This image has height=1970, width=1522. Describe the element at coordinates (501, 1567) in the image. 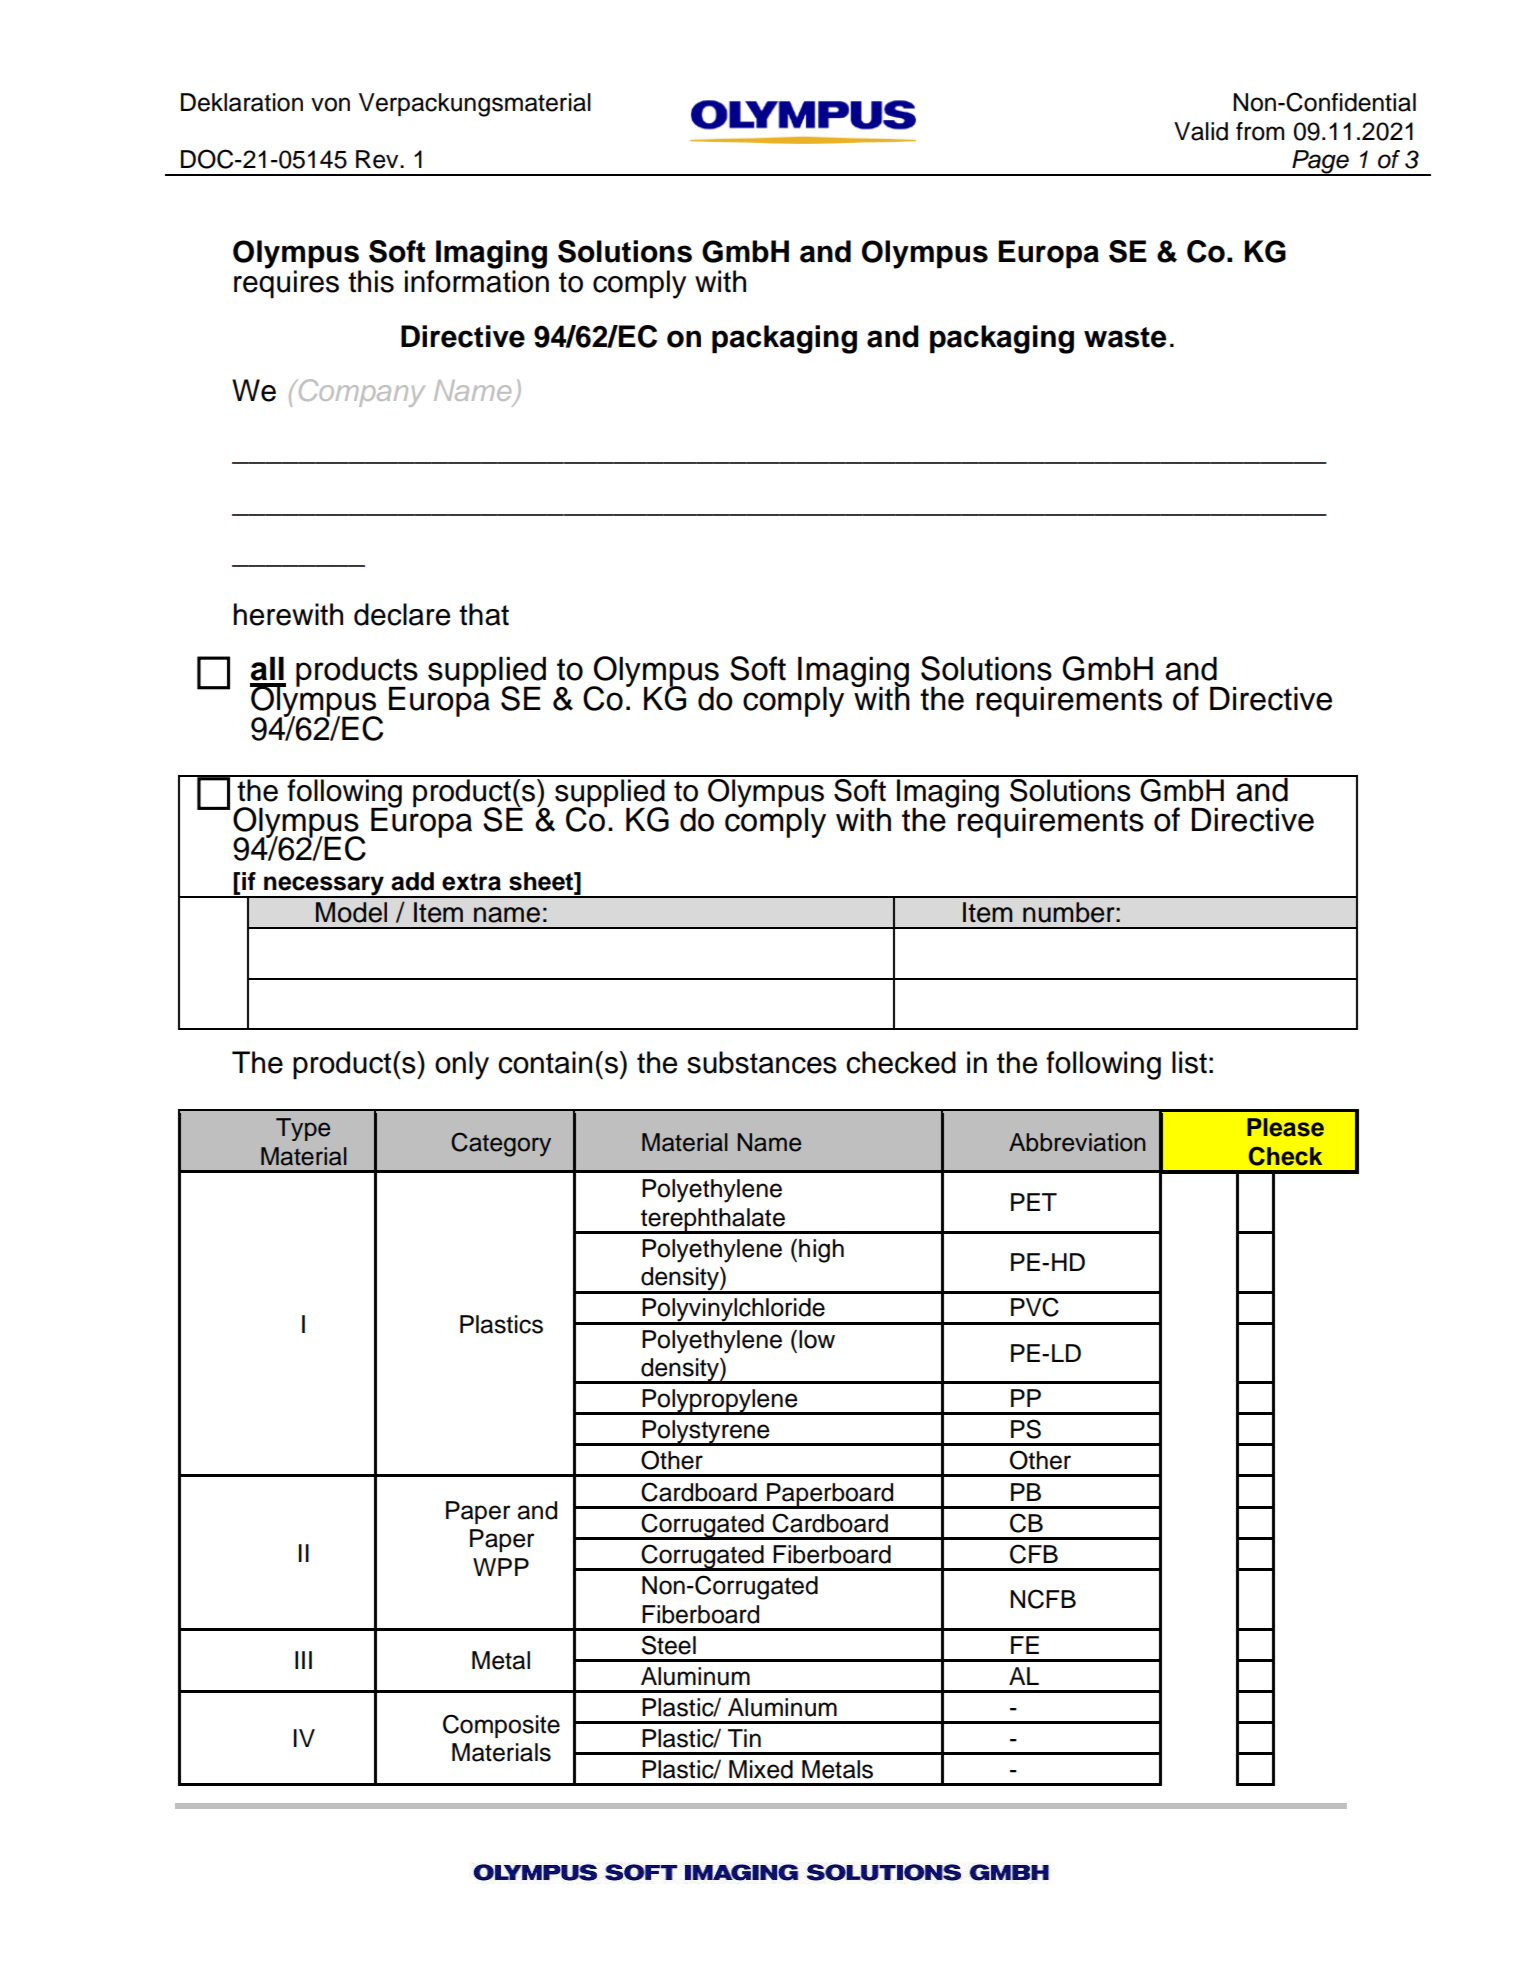

I see `WPP` at that location.
